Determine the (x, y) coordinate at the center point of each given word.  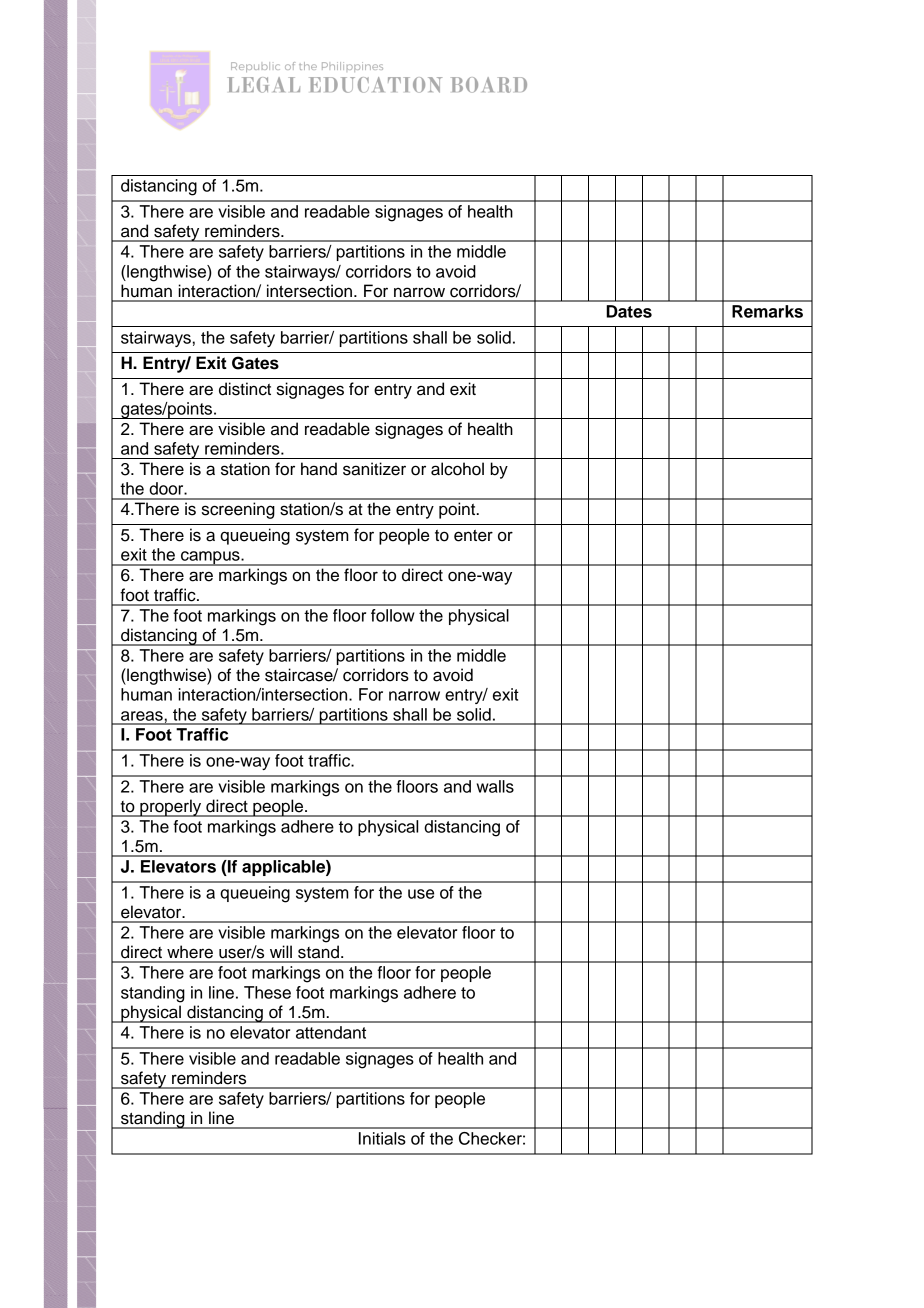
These (267, 992)
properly (171, 808)
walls (495, 786)
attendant (331, 1032)
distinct (245, 389)
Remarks (767, 311)
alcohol (457, 469)
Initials (382, 1138)
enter (473, 536)
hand (319, 469)
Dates (629, 311)
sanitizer (374, 469)
